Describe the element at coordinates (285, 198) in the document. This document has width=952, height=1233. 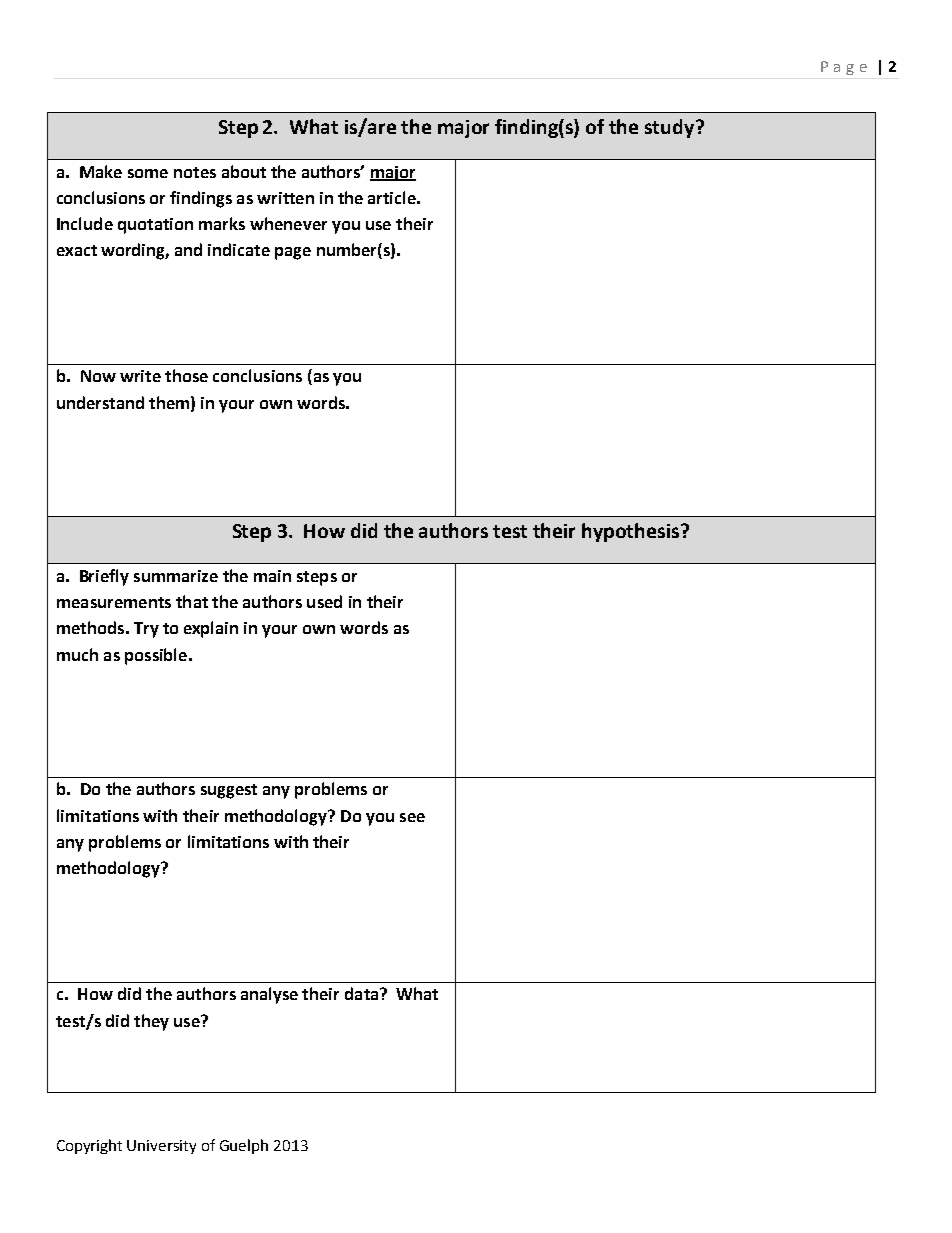
I see `written` at that location.
